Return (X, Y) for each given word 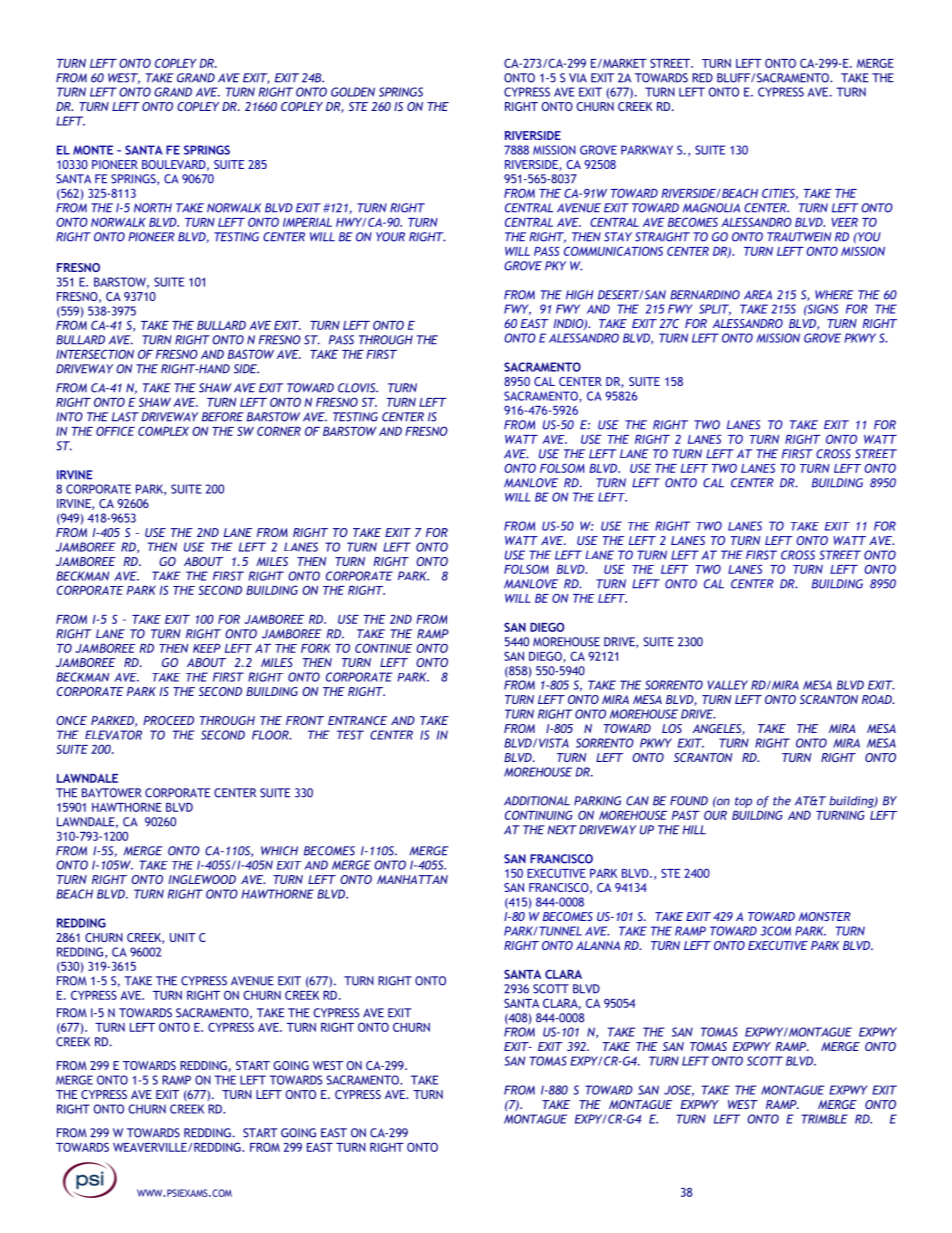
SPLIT (715, 309)
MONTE (93, 150)
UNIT (183, 937)
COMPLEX (163, 431)
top (743, 802)
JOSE (679, 1090)
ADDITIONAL (537, 801)
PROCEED (168, 720)
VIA (578, 78)
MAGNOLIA (711, 208)
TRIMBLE (824, 1119)
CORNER (279, 431)
